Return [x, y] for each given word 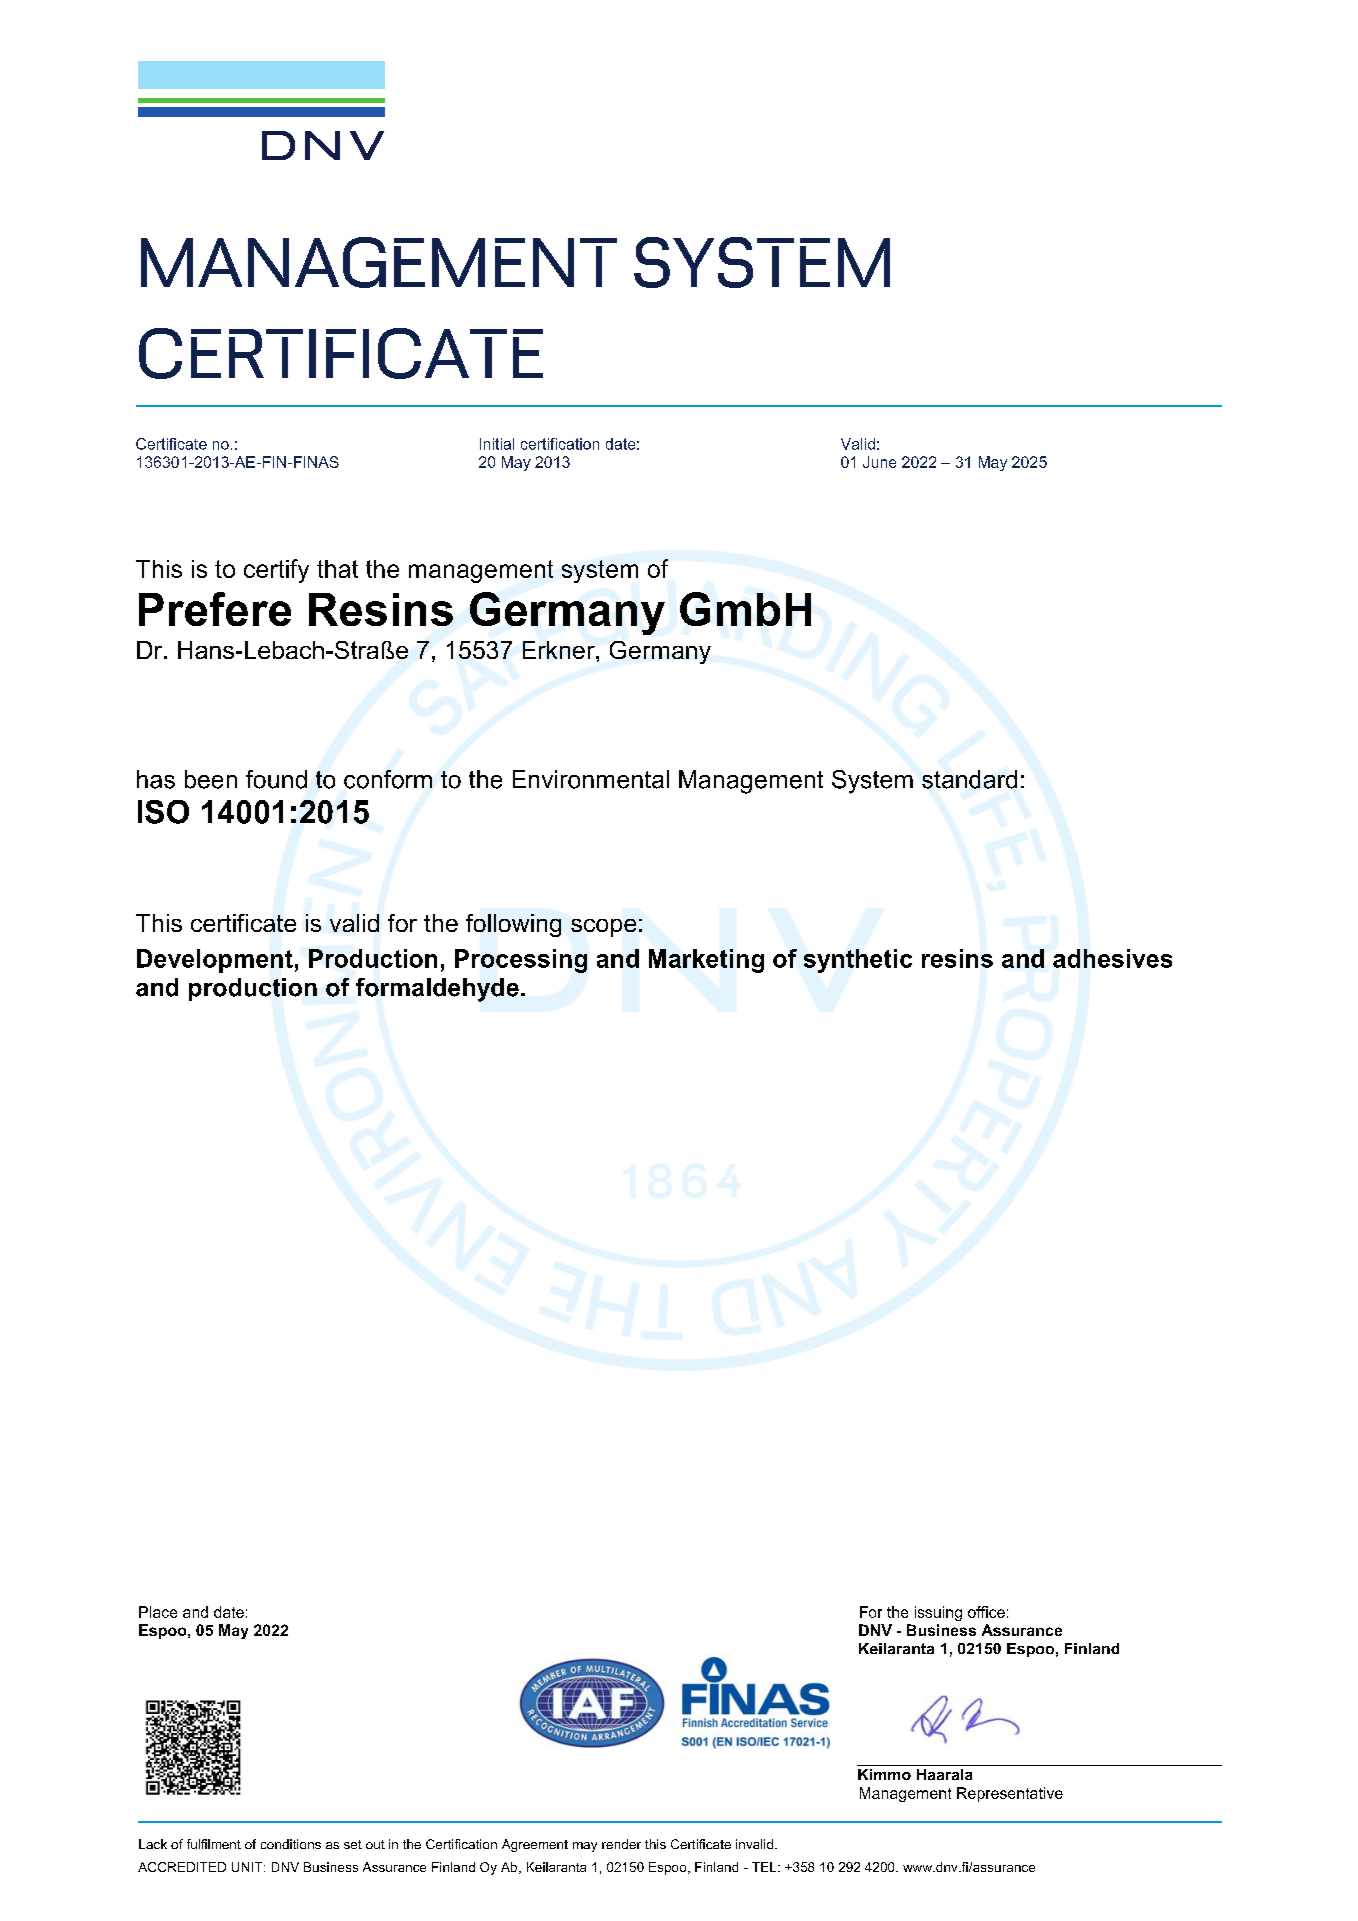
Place [158, 1612]
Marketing [706, 961]
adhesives [1112, 958]
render [621, 1844]
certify [276, 571]
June [879, 462]
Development [215, 961]
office [986, 1612]
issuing [938, 1613]
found [276, 779]
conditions [291, 1844]
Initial [497, 444]
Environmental [591, 779]
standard [969, 779]
